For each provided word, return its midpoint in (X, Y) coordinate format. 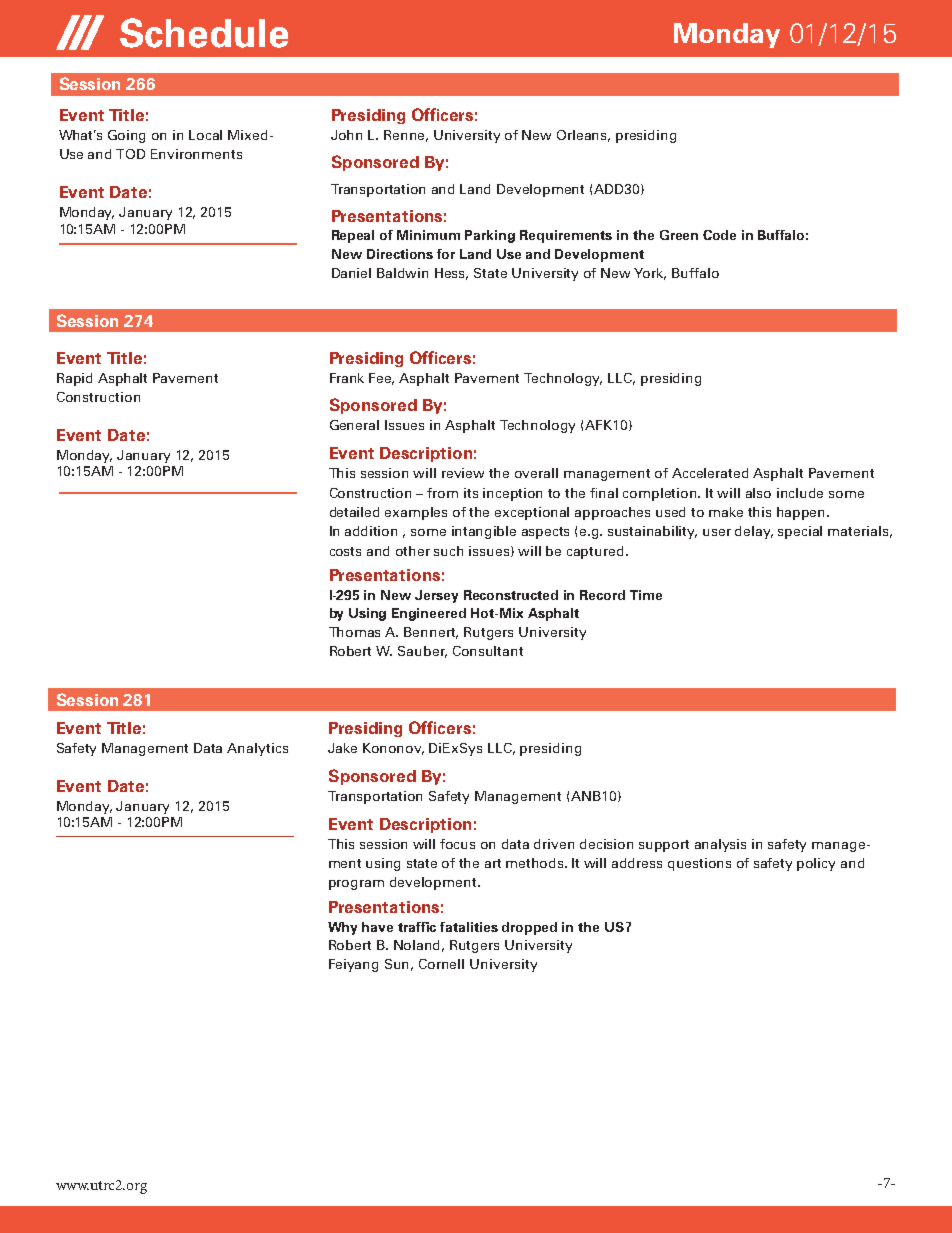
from (442, 493)
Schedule (204, 33)
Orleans (583, 136)
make (726, 512)
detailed (354, 512)
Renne (406, 136)
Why (342, 928)
